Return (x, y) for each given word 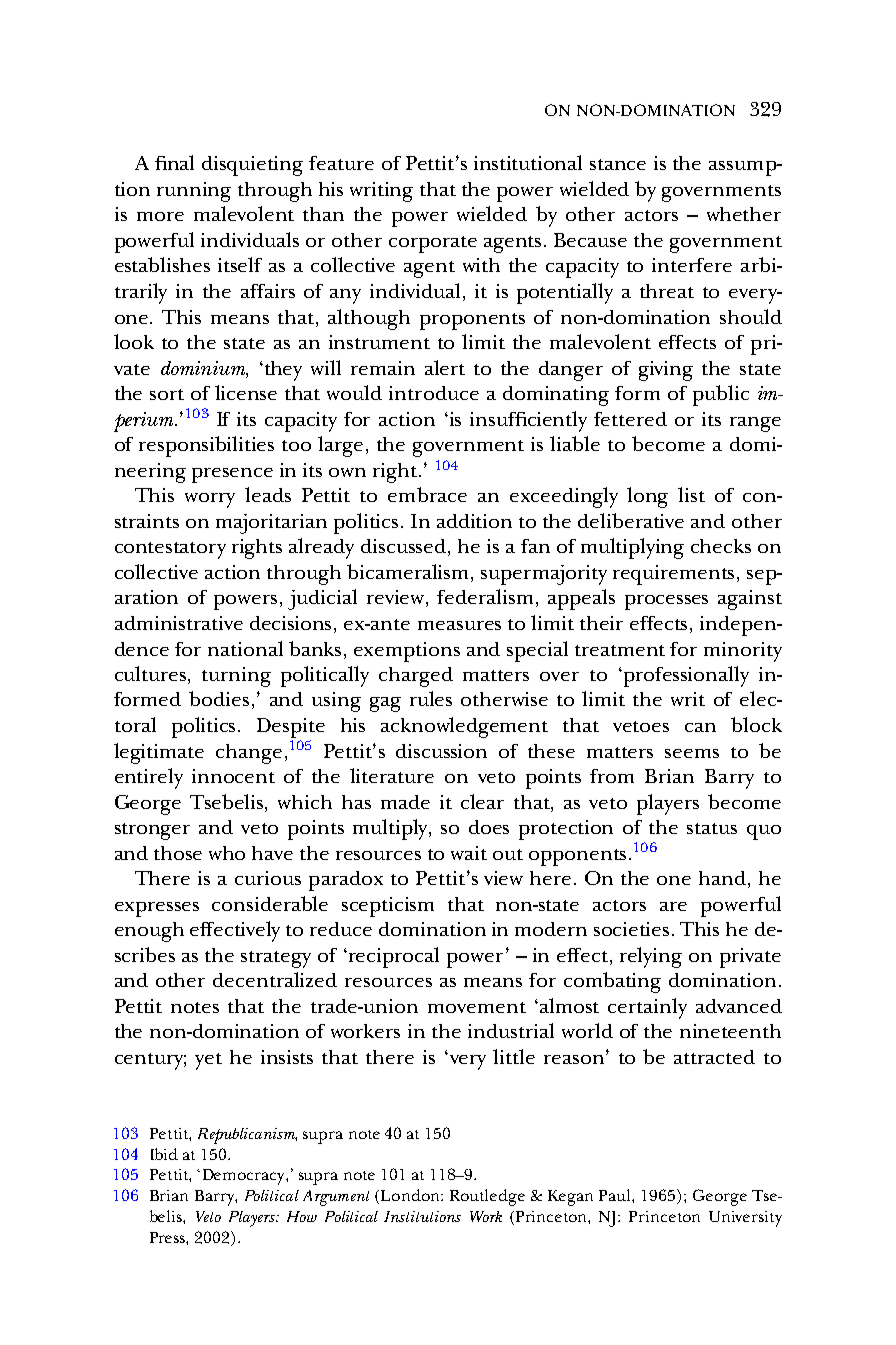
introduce (434, 393)
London (411, 1195)
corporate (433, 244)
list (691, 494)
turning (236, 677)
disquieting (252, 166)
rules (431, 698)
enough (149, 932)
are (673, 906)
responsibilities (206, 446)
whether (744, 214)
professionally (686, 676)
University (745, 1219)
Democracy (245, 1177)
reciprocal (392, 957)
